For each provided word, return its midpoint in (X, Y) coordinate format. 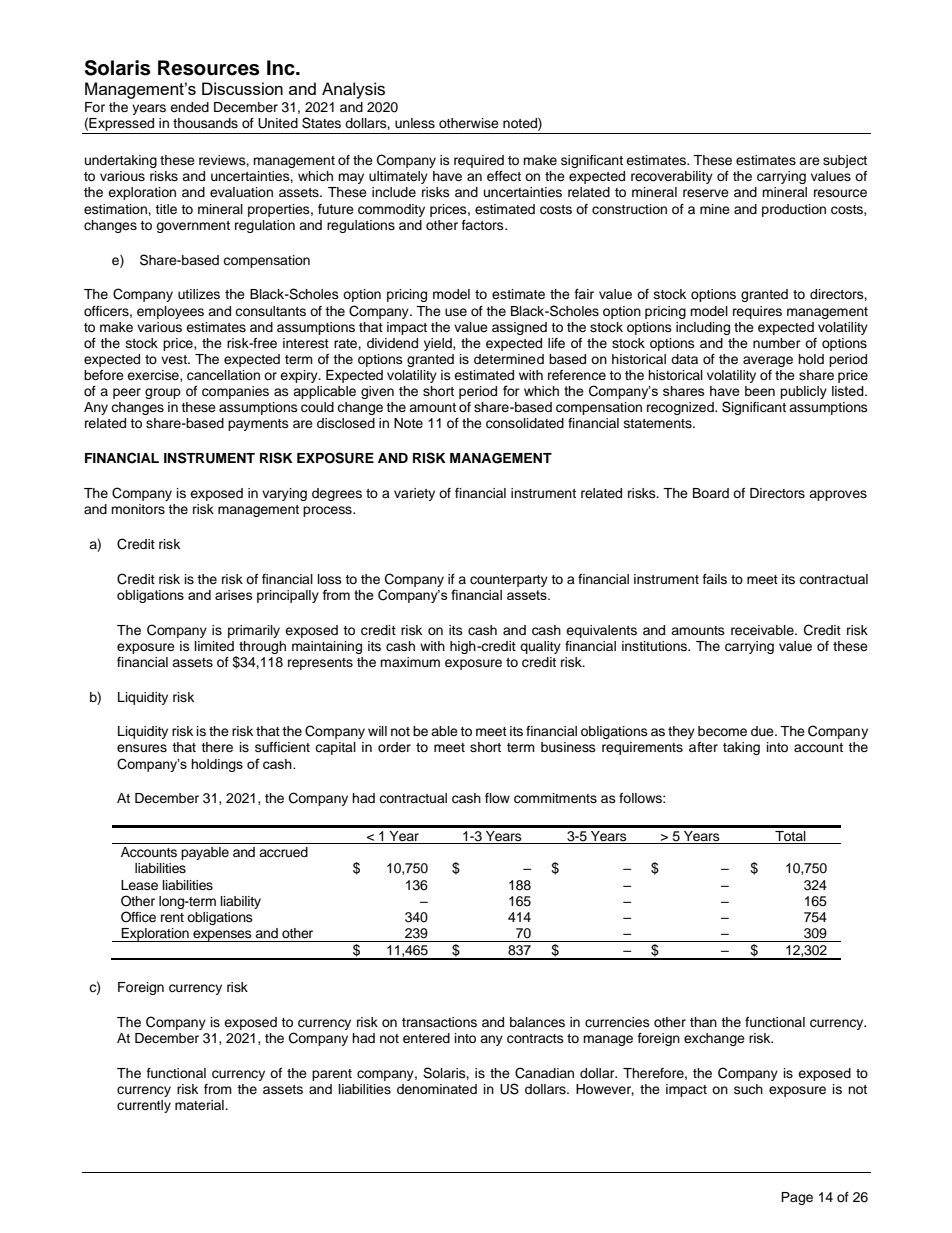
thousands (205, 123)
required (479, 161)
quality (540, 647)
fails (715, 579)
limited (214, 646)
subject (845, 161)
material (200, 1105)
